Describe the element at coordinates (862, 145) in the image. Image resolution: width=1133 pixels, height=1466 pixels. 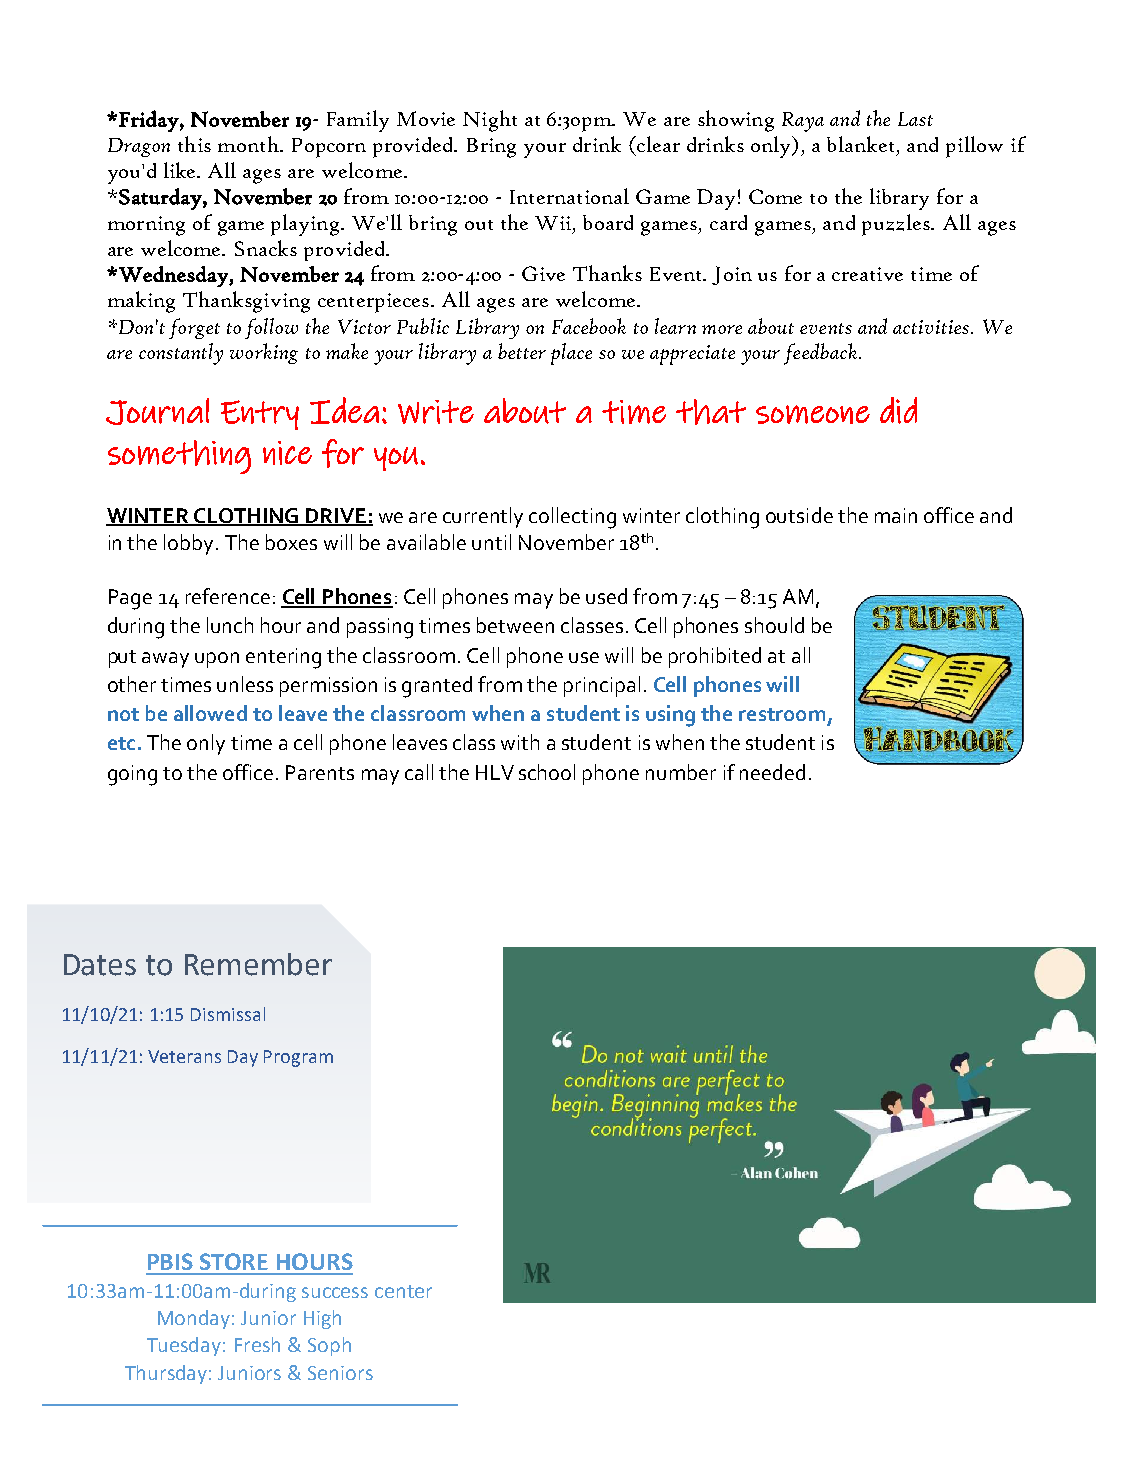
I see `blanket` at that location.
